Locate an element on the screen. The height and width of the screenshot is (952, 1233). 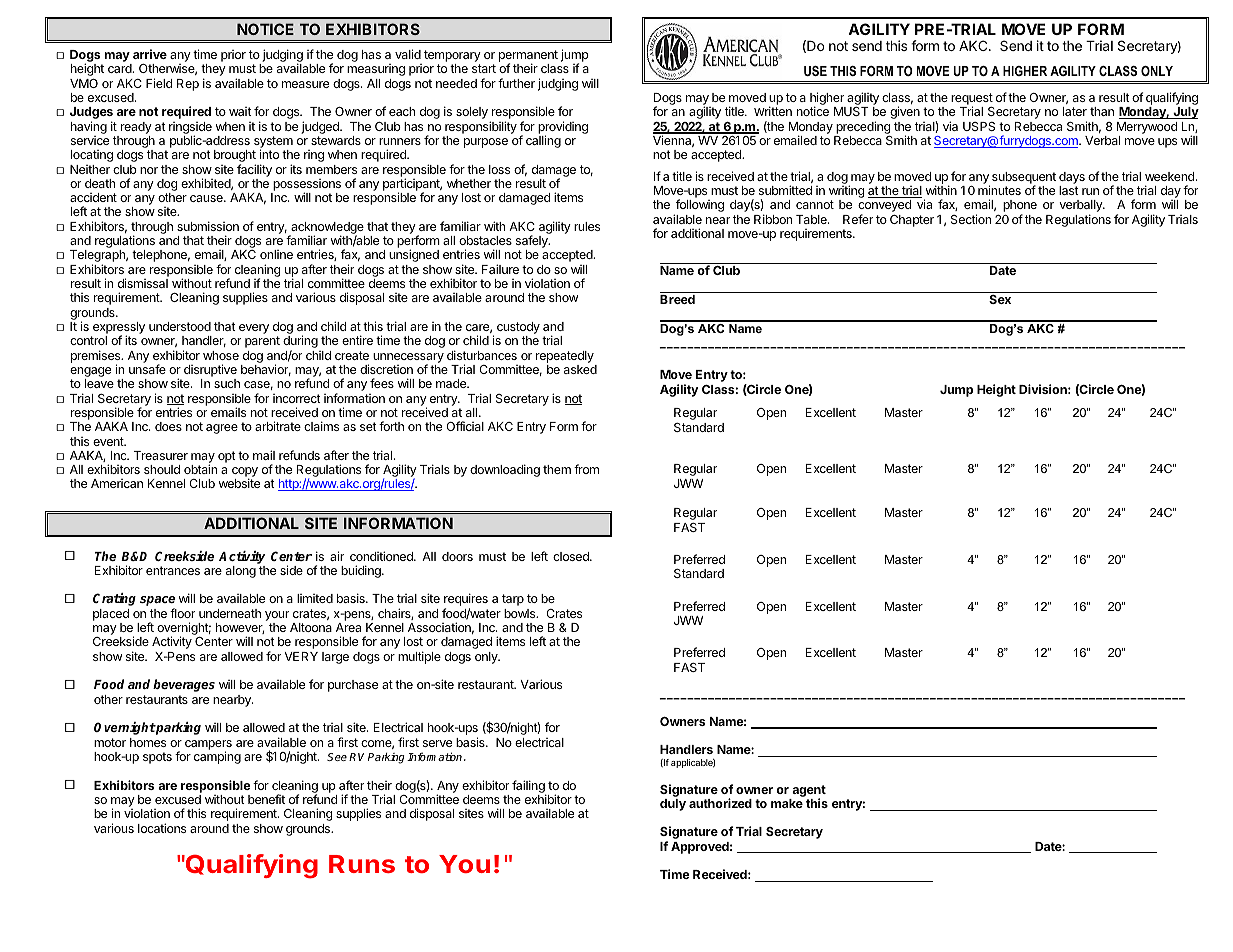
later is located at coordinates (1075, 111).
